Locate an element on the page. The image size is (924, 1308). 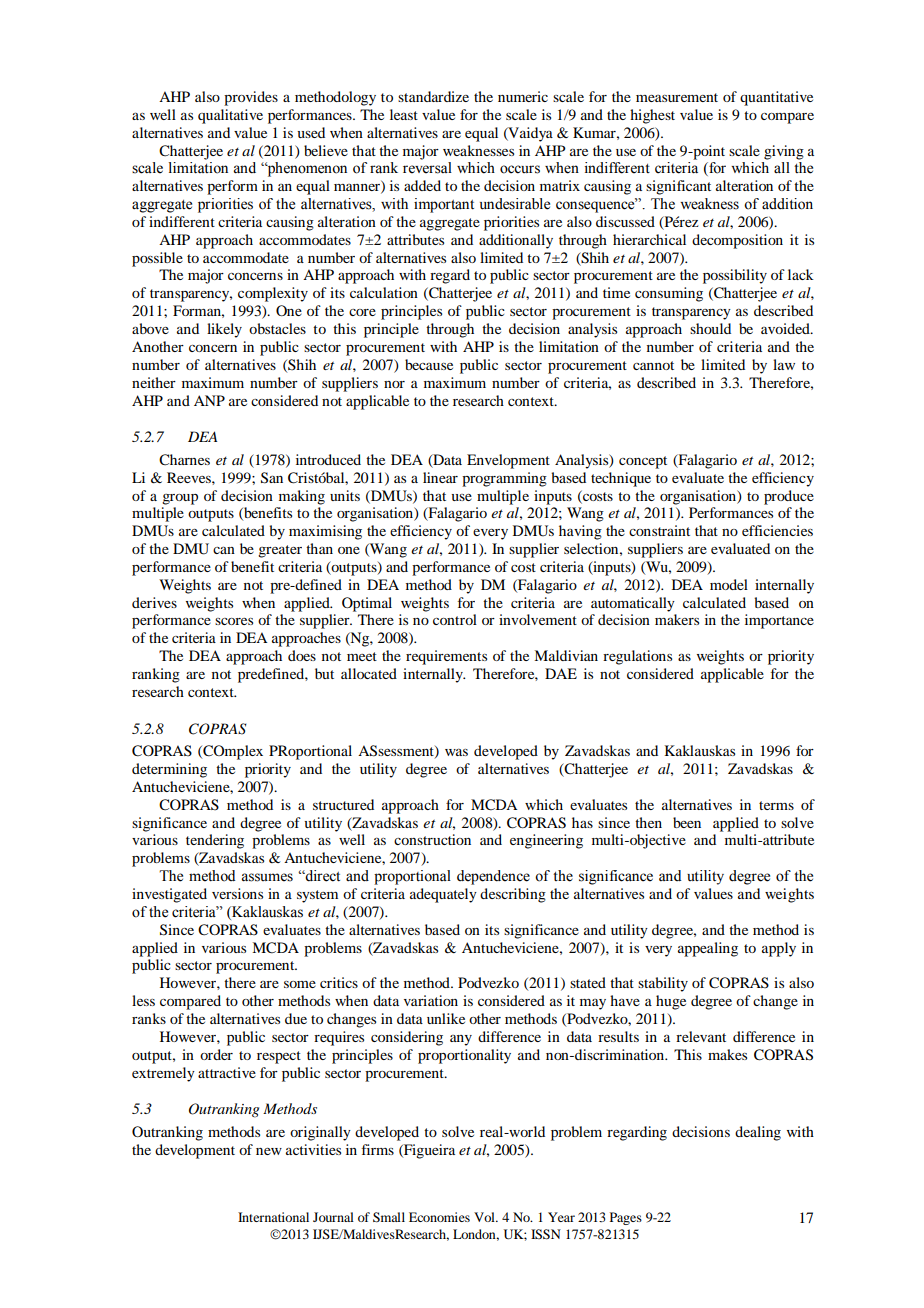
group is located at coordinates (180, 499).
